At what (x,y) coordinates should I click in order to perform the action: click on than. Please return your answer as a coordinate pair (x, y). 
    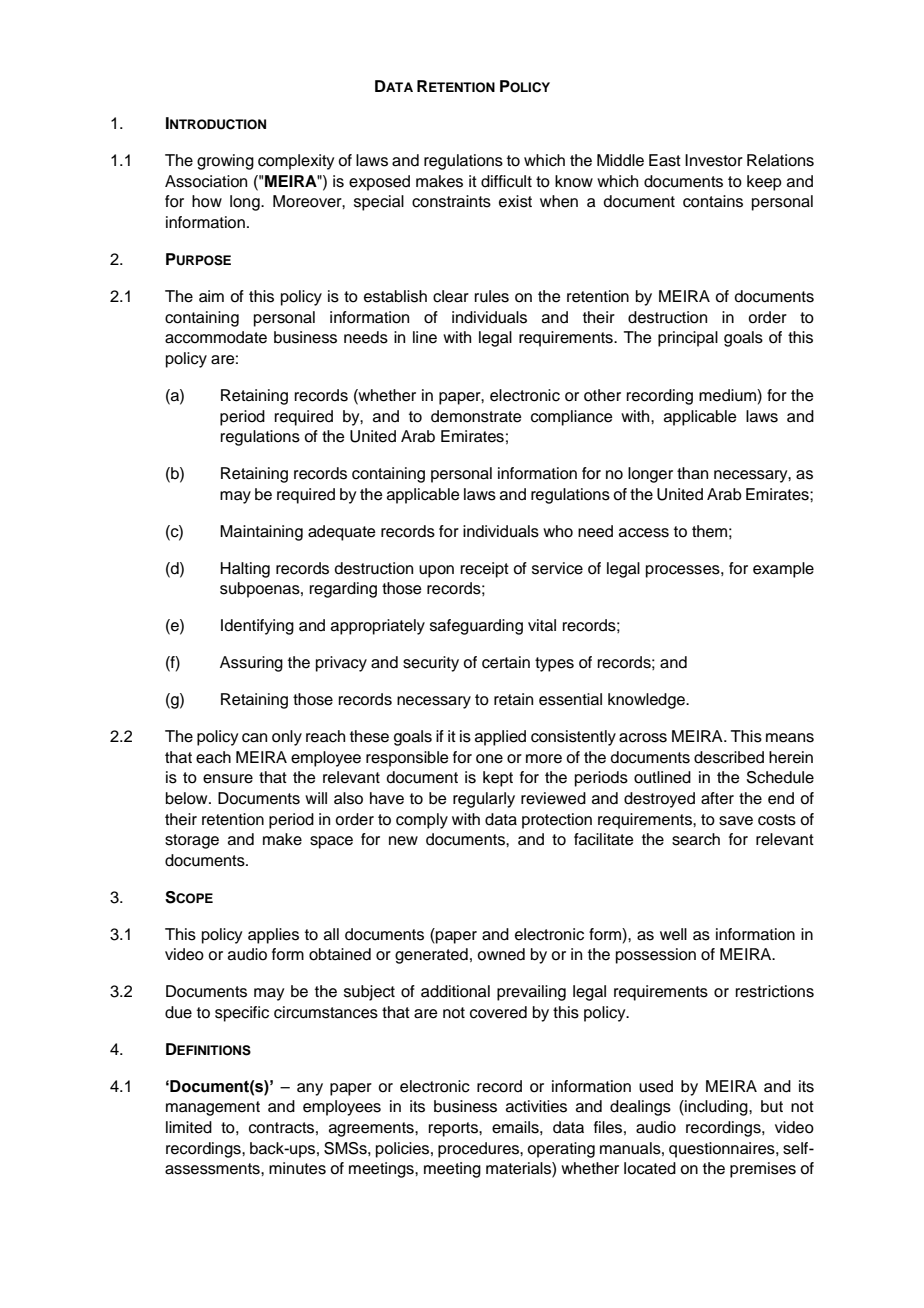
    Looking at the image, I should click on (692, 473).
